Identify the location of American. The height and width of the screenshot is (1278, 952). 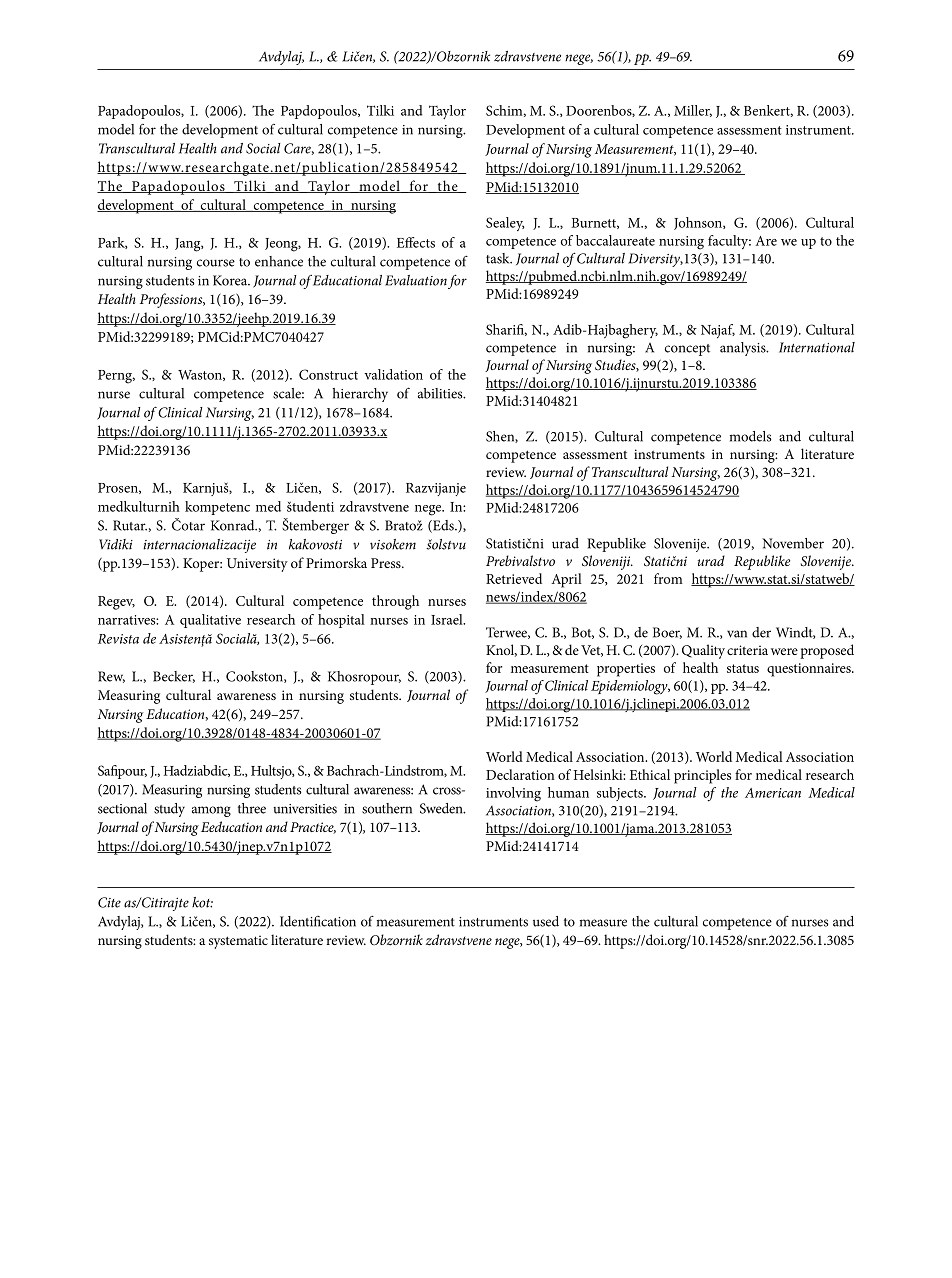
(773, 793).
